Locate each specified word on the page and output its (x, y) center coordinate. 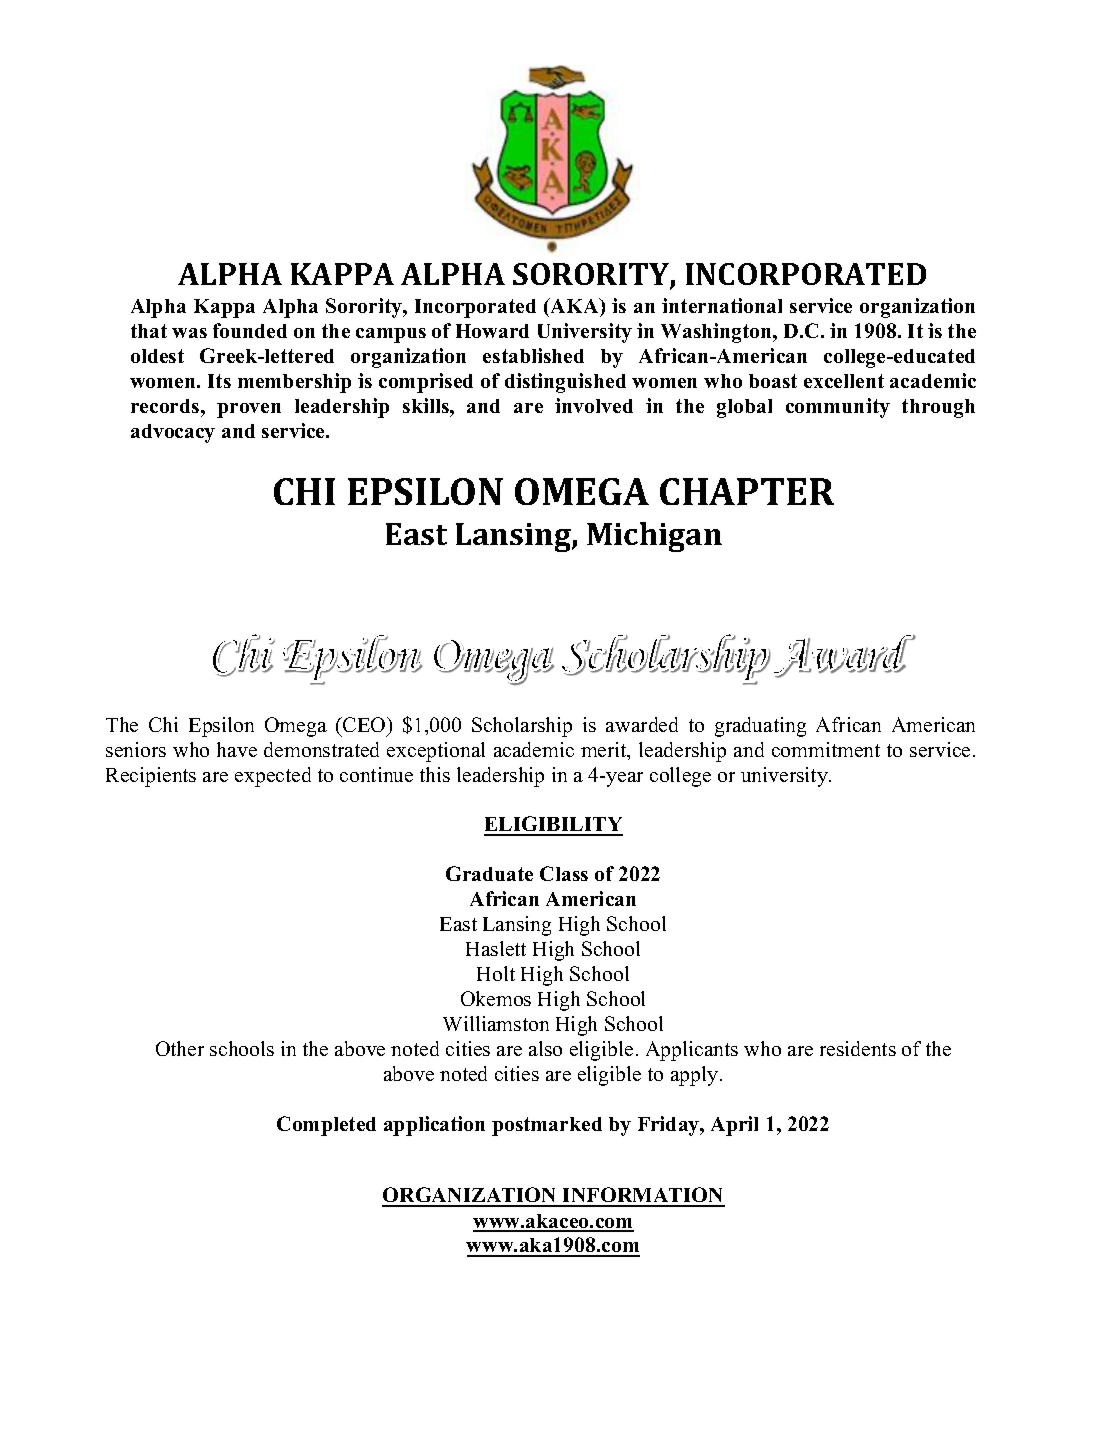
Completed (326, 1126)
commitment (826, 749)
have (237, 749)
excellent (844, 381)
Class (564, 873)
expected (273, 777)
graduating (760, 727)
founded (250, 330)
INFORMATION (643, 1196)
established (533, 355)
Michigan (654, 537)
